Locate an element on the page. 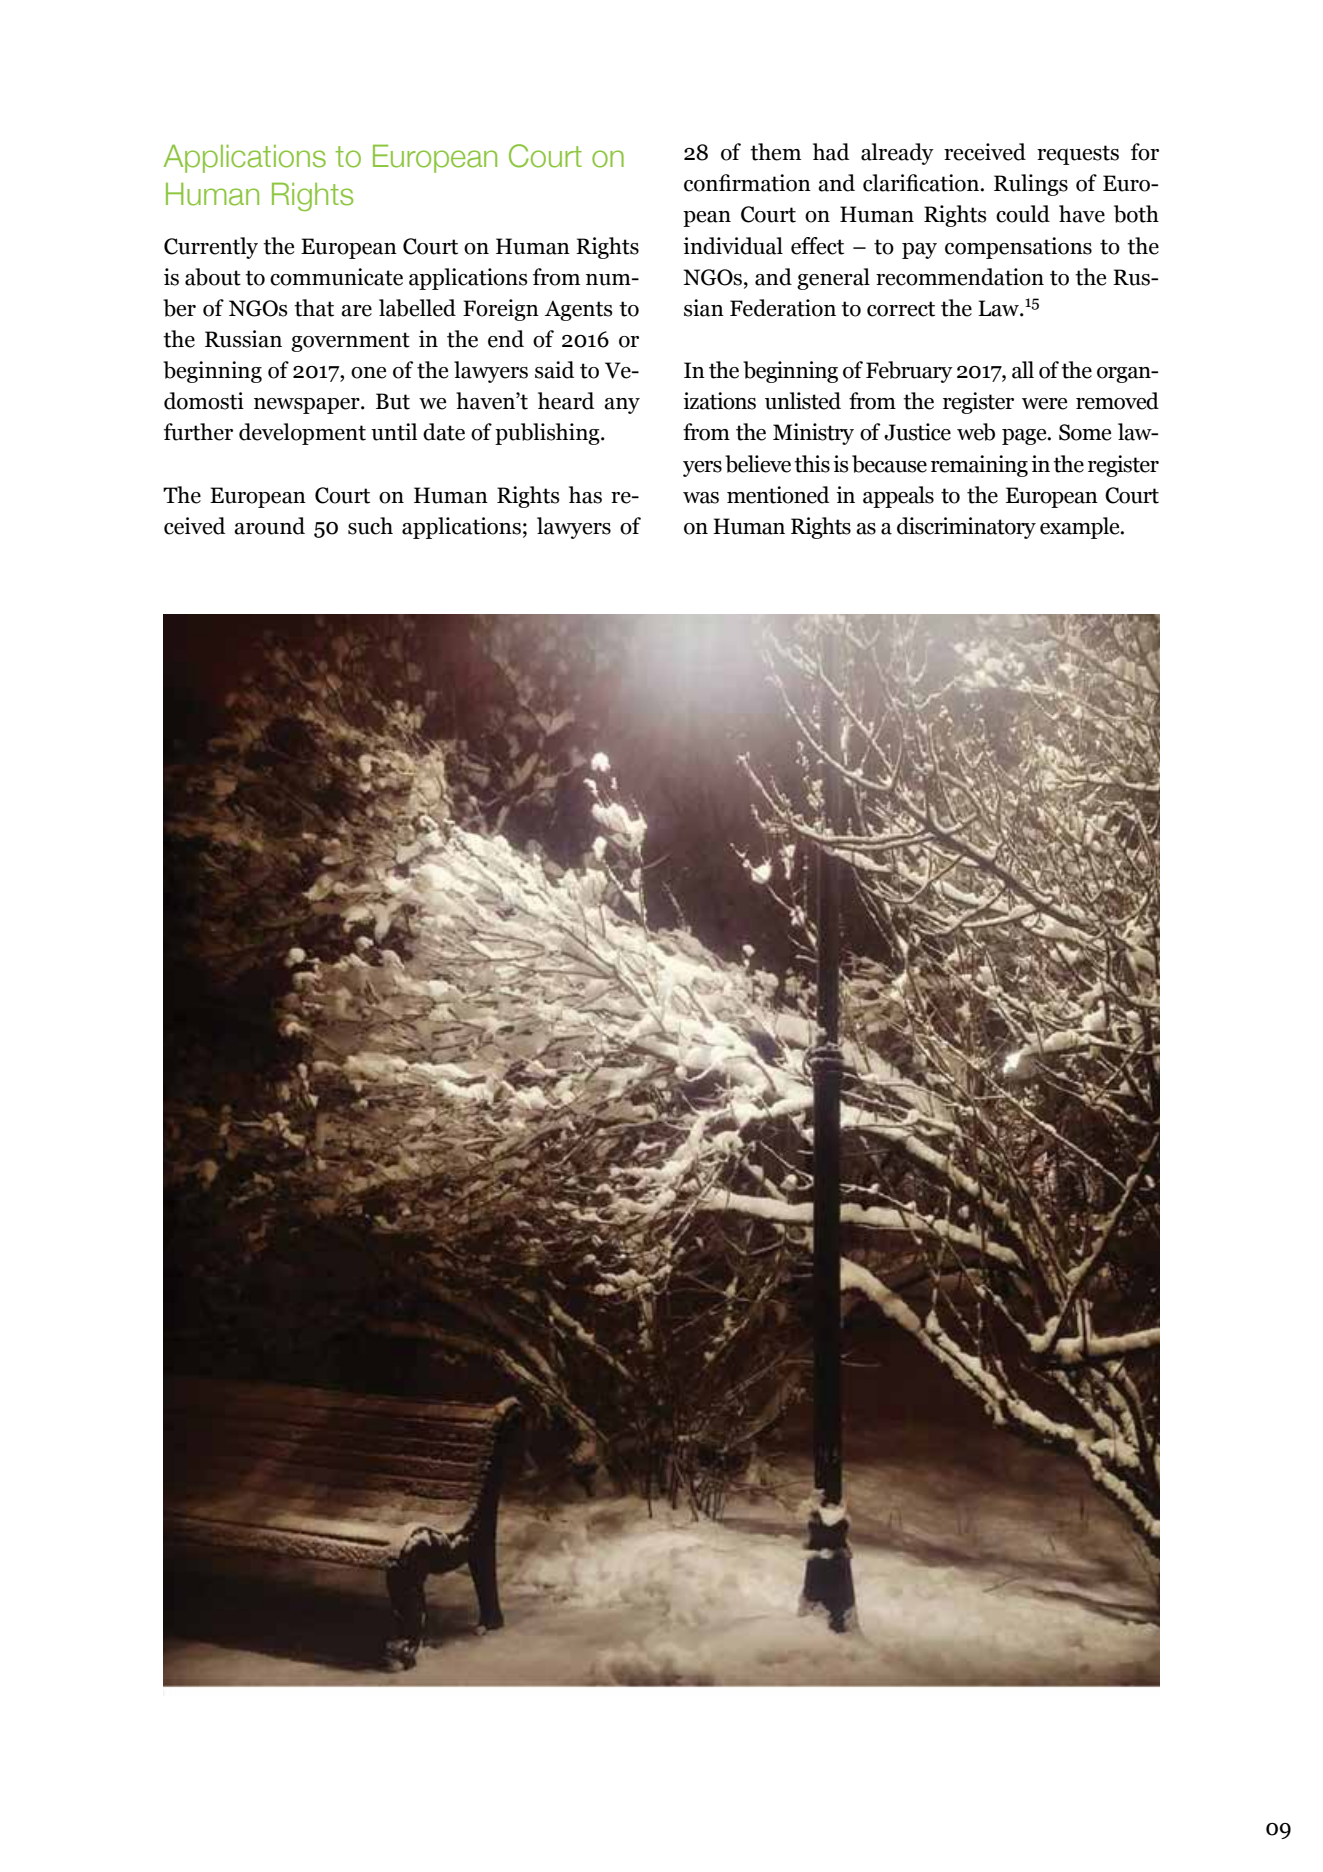  requests is located at coordinates (1078, 155).
